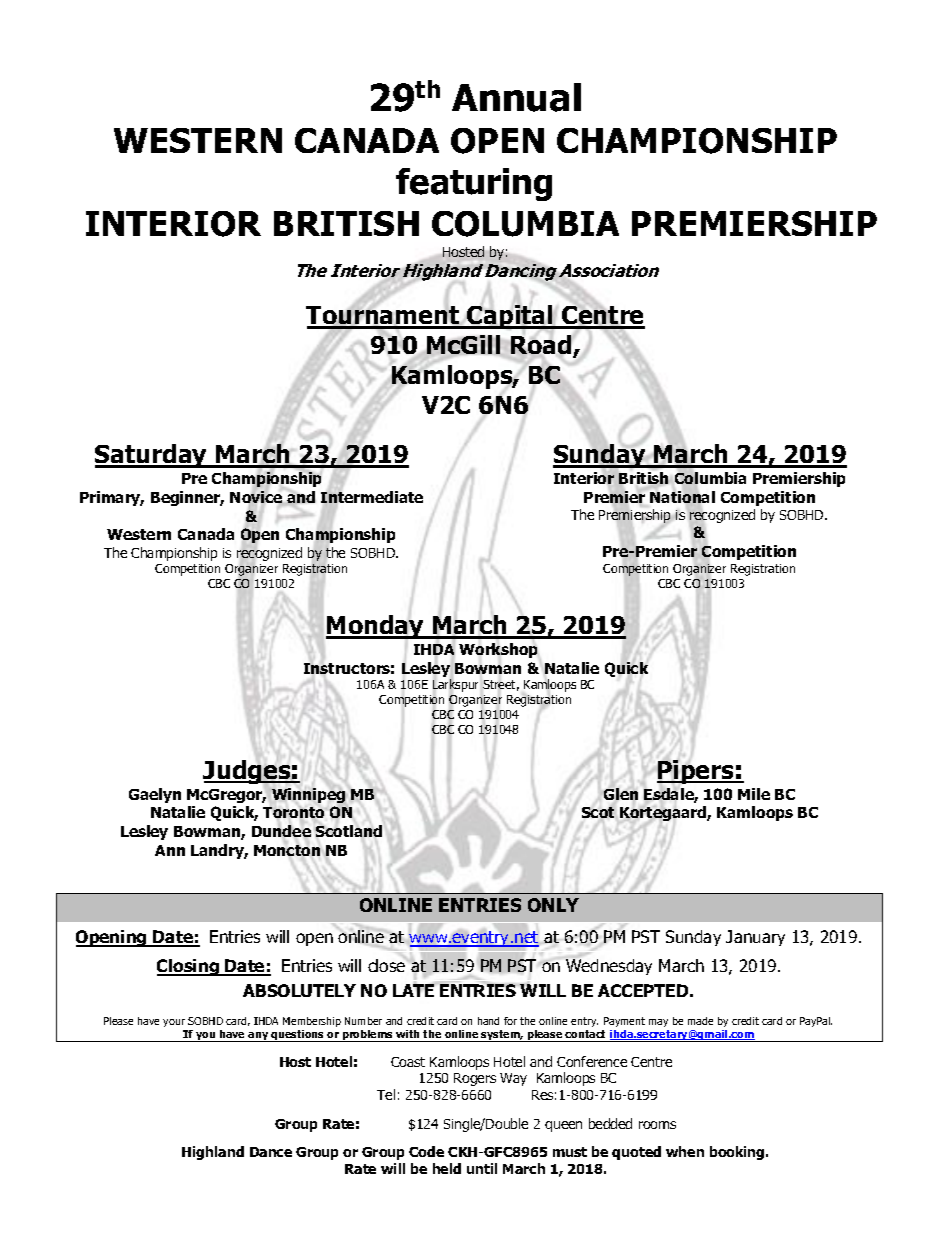 This screenshot has width=952, height=1233. Describe the element at coordinates (696, 772) in the screenshot. I see `Pipers` at that location.
